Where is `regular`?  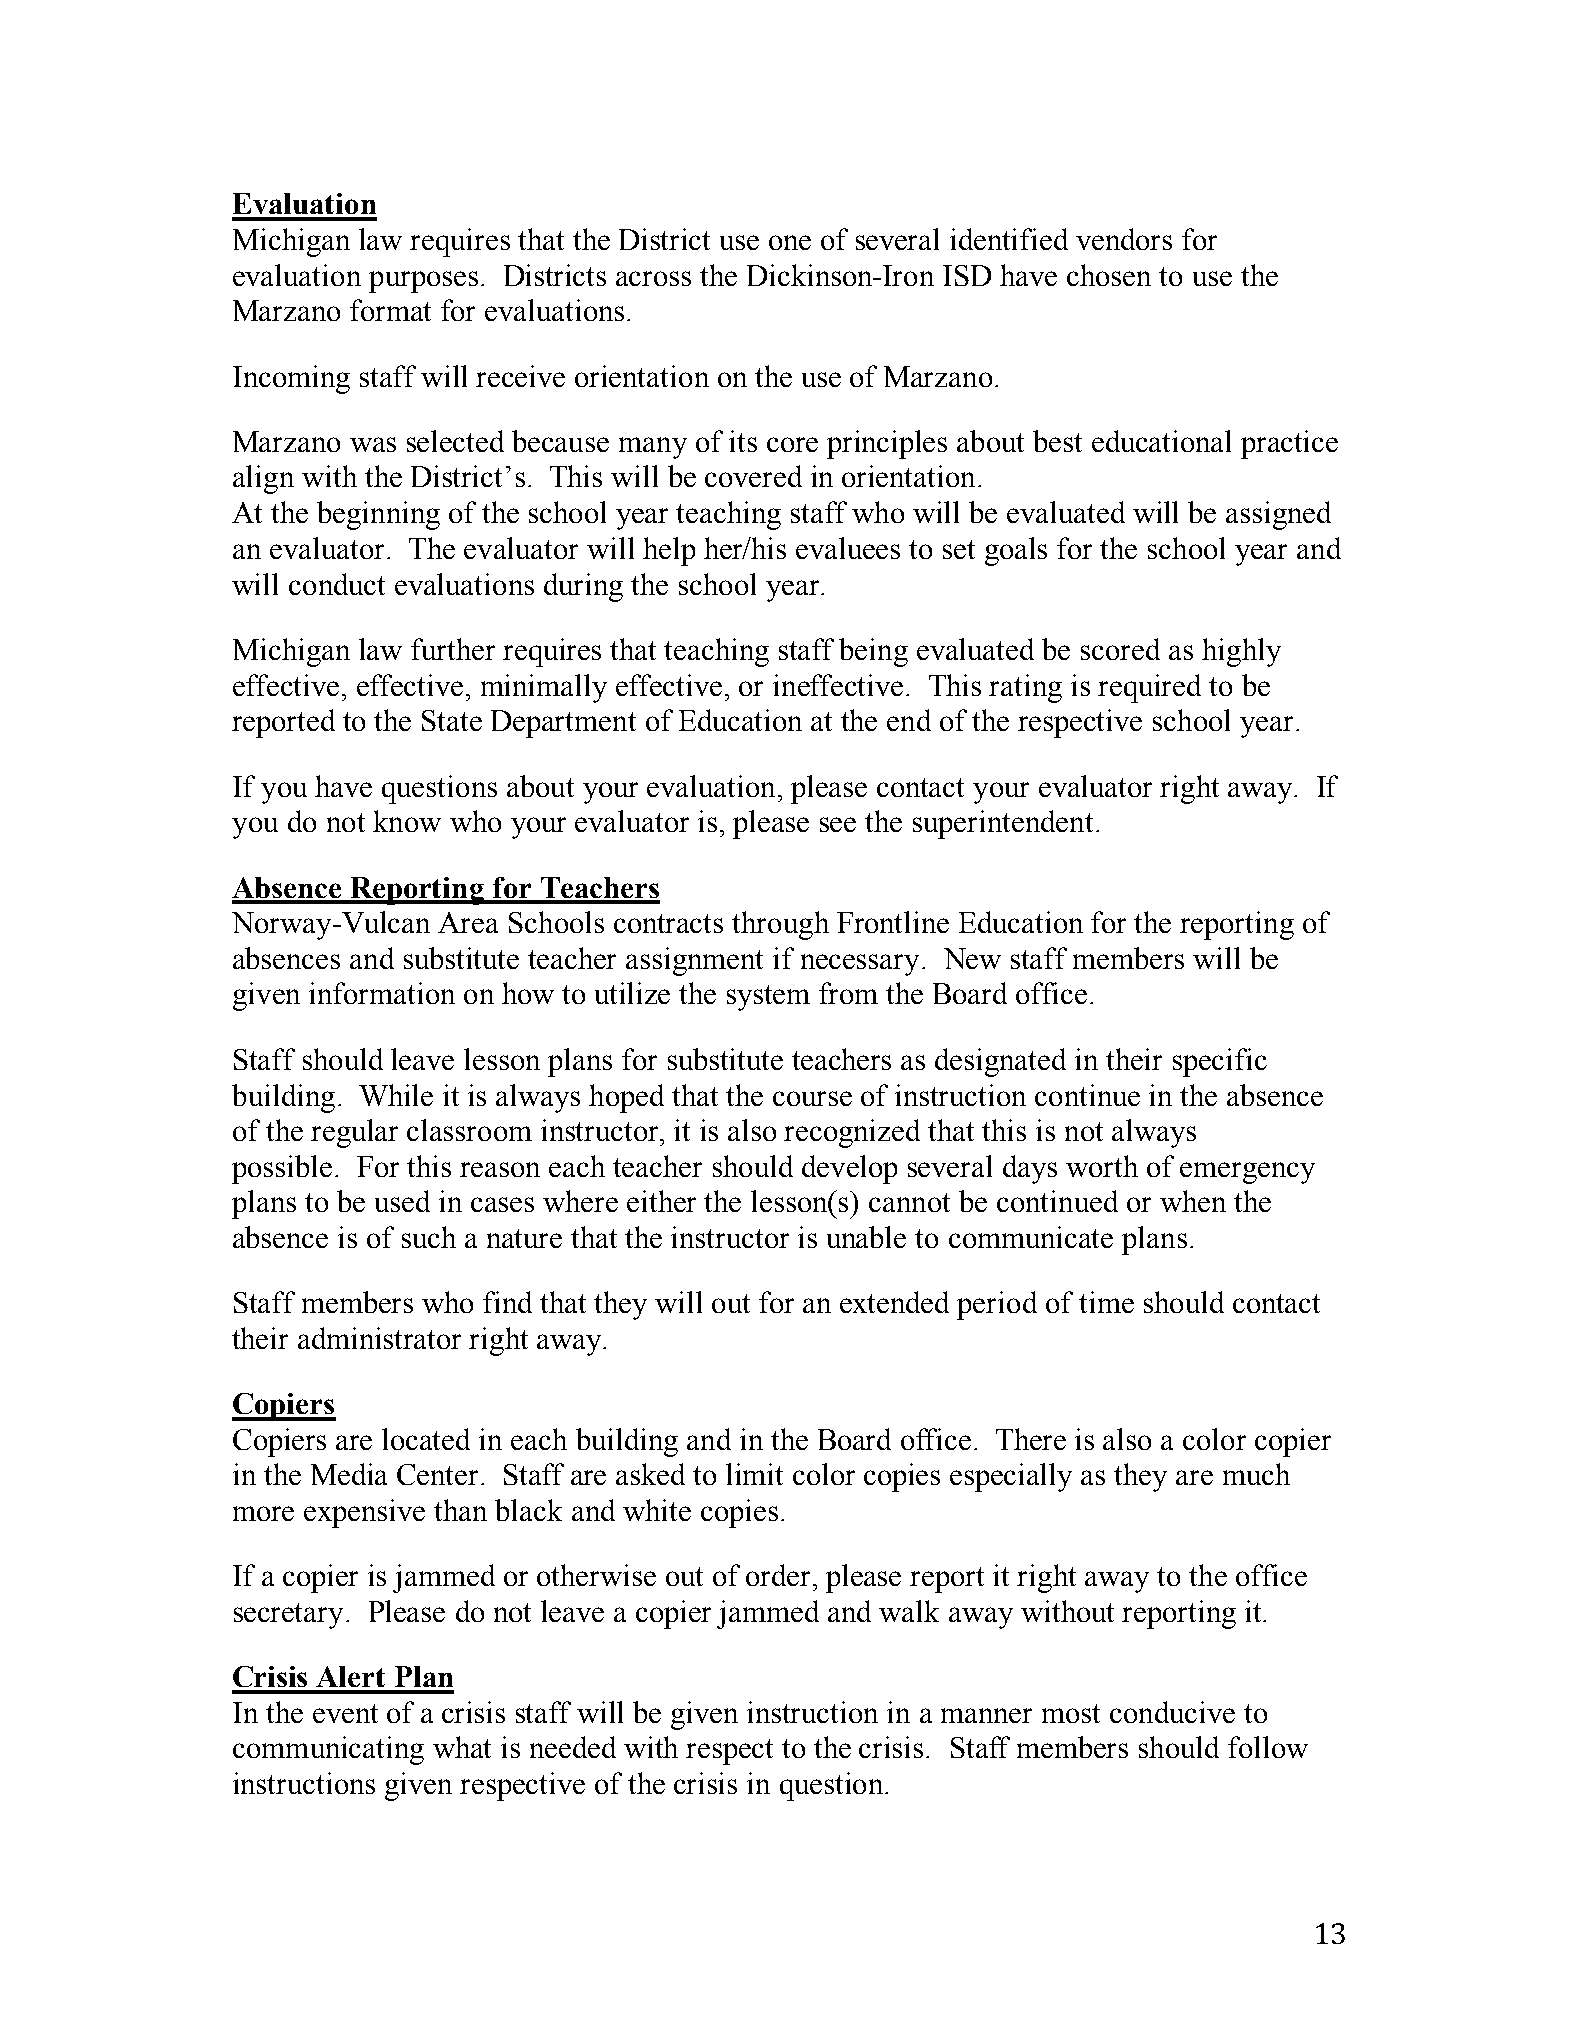 regular is located at coordinates (354, 1133).
